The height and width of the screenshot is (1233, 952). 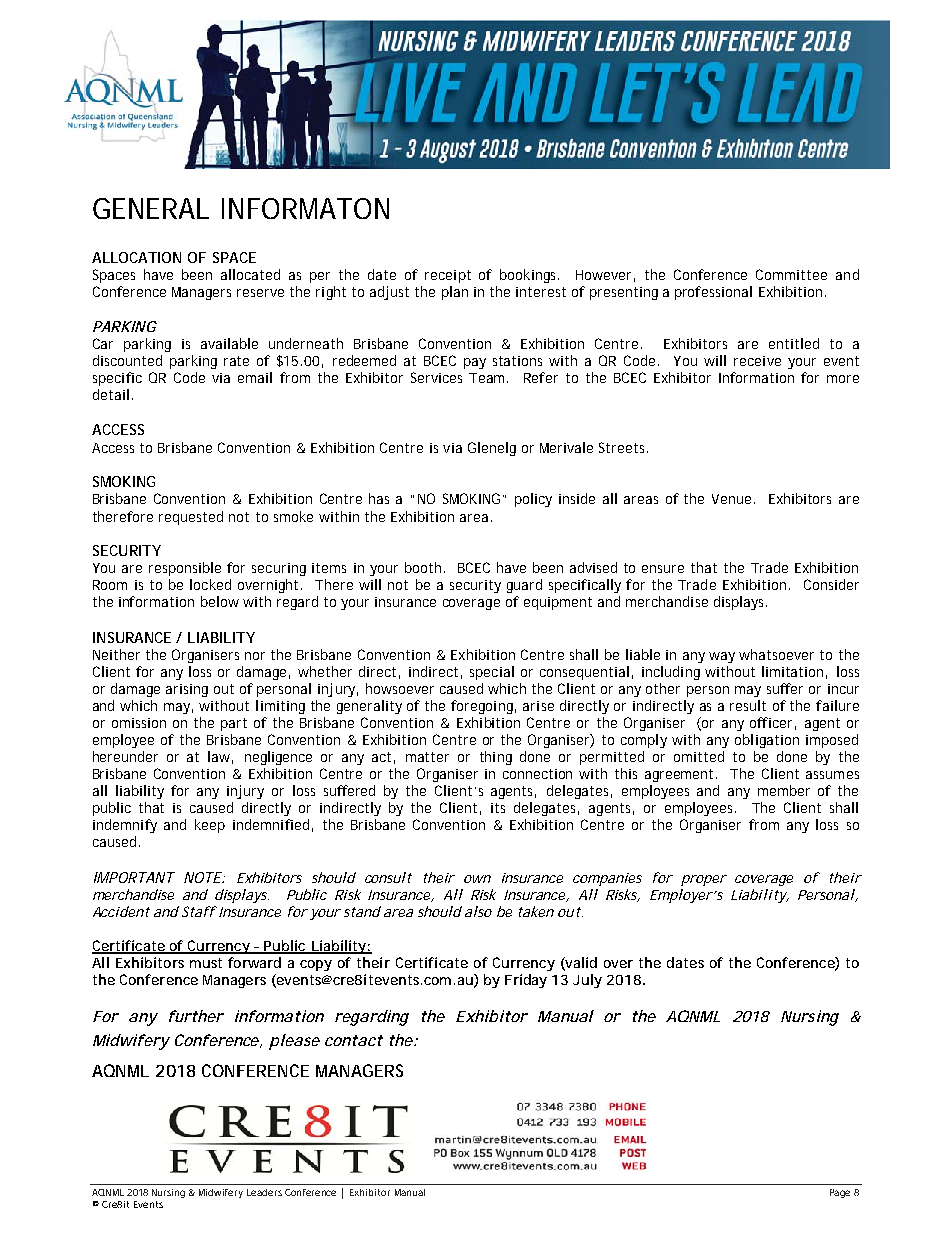 I want to click on also, so click(x=478, y=911).
